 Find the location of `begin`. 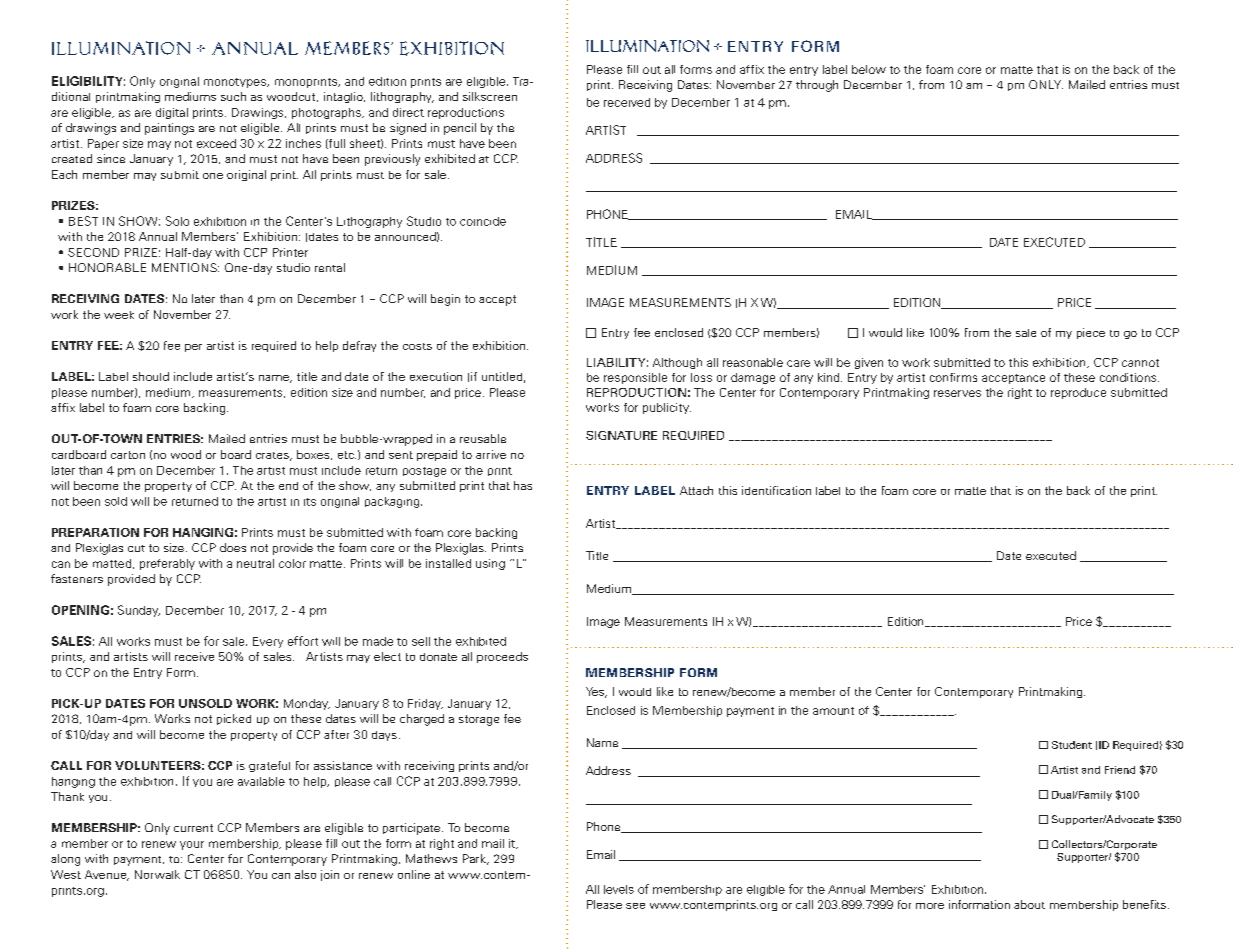

begin is located at coordinates (445, 300).
